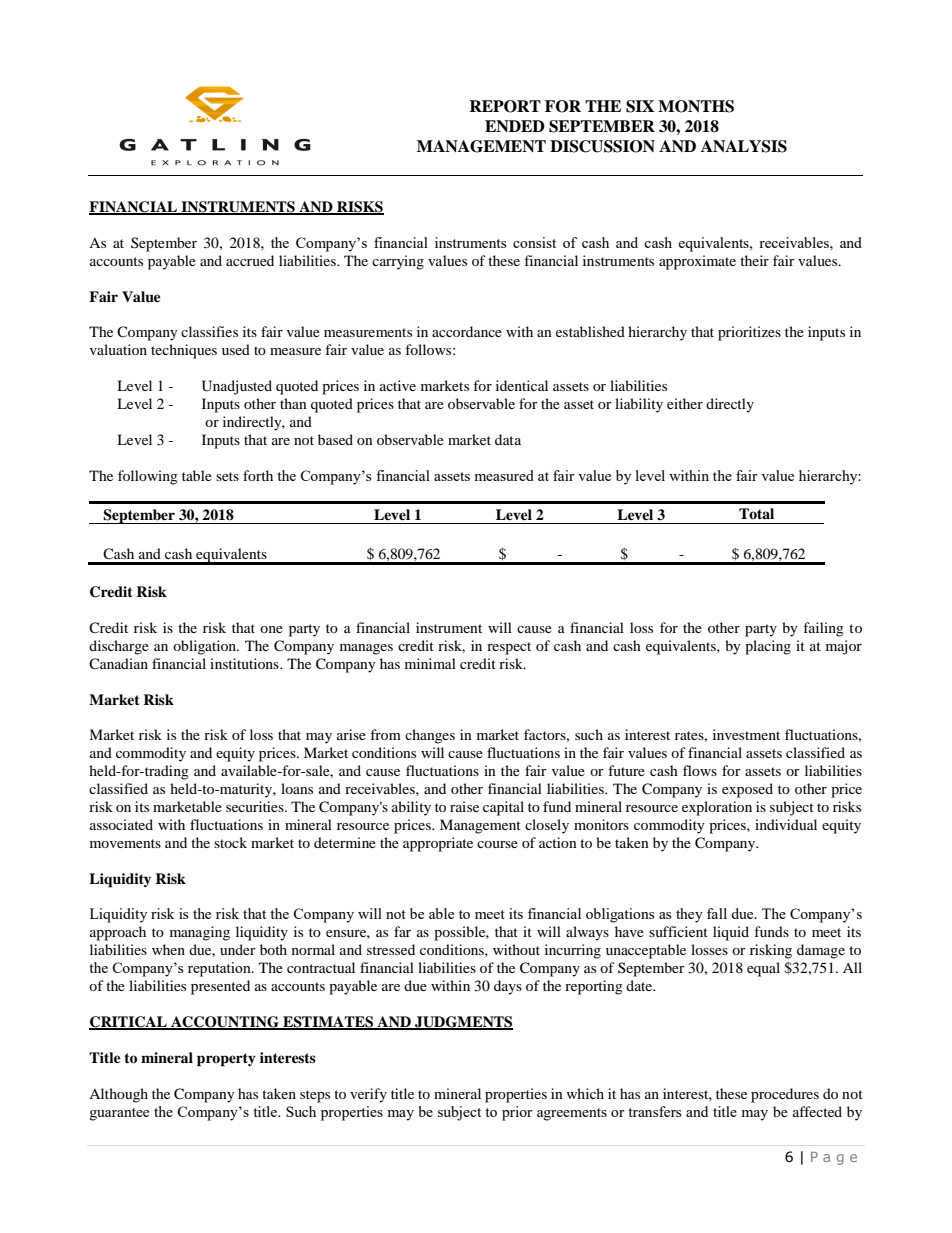  What do you see at coordinates (250, 260) in the screenshot?
I see `accrued` at bounding box center [250, 260].
